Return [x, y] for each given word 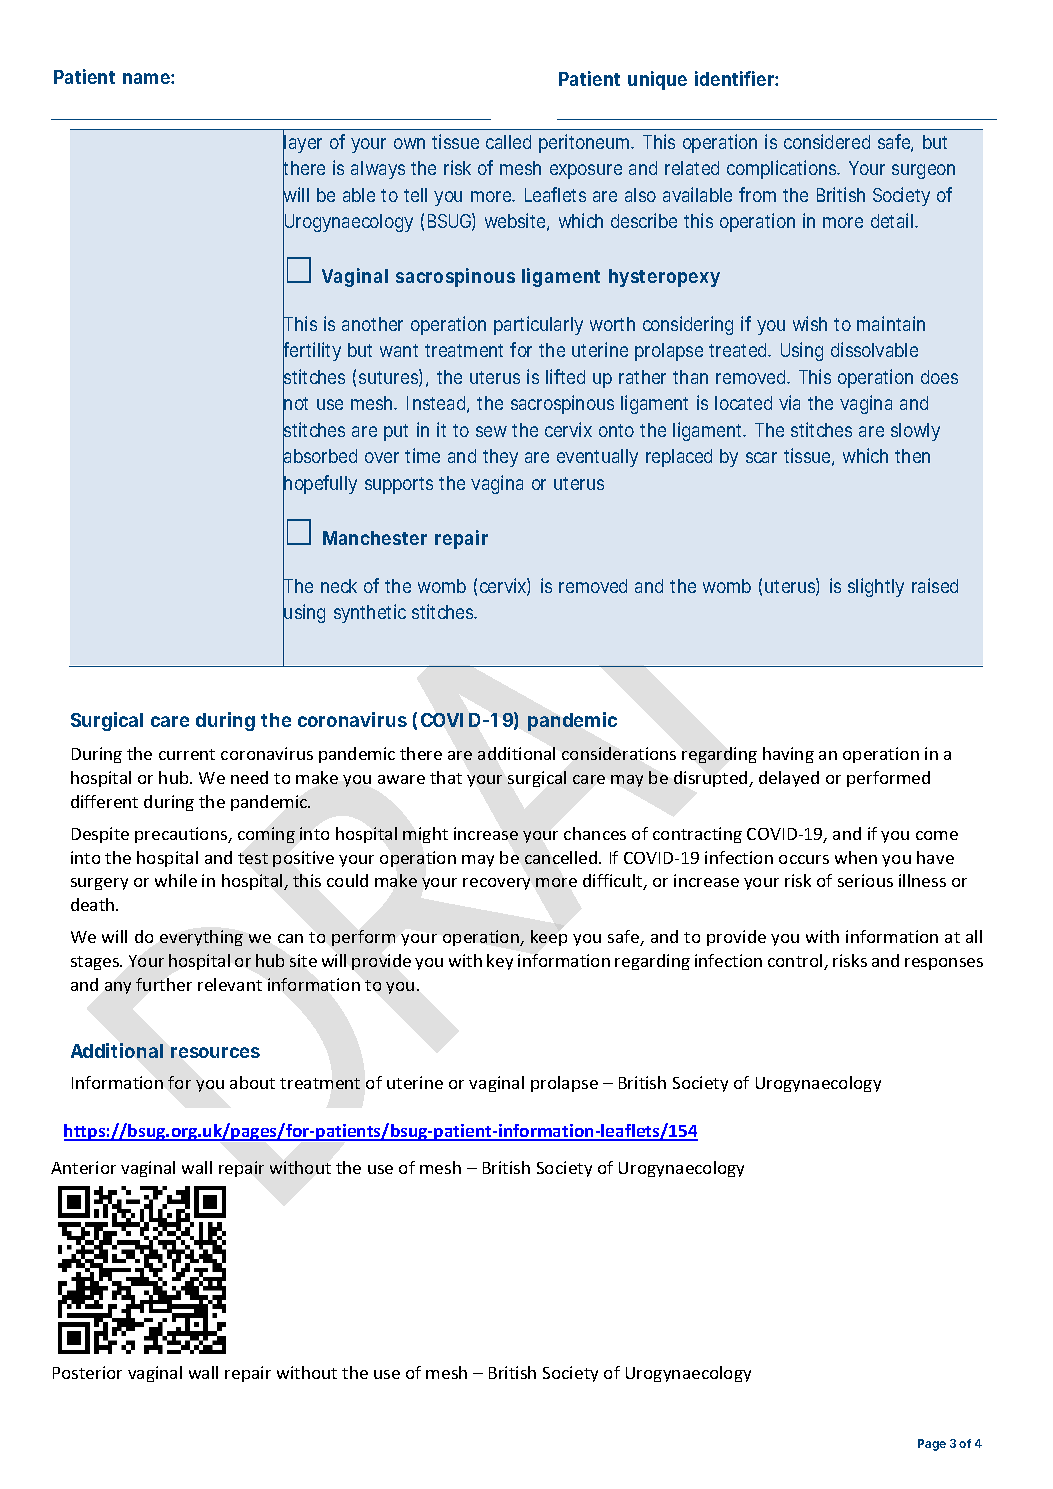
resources [215, 1052]
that [446, 777]
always [378, 170]
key [500, 962]
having [788, 755]
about [252, 1082]
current [187, 754]
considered [827, 141]
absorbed [320, 457]
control [796, 962]
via [789, 402]
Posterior [87, 1372]
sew [491, 431]
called [508, 142]
